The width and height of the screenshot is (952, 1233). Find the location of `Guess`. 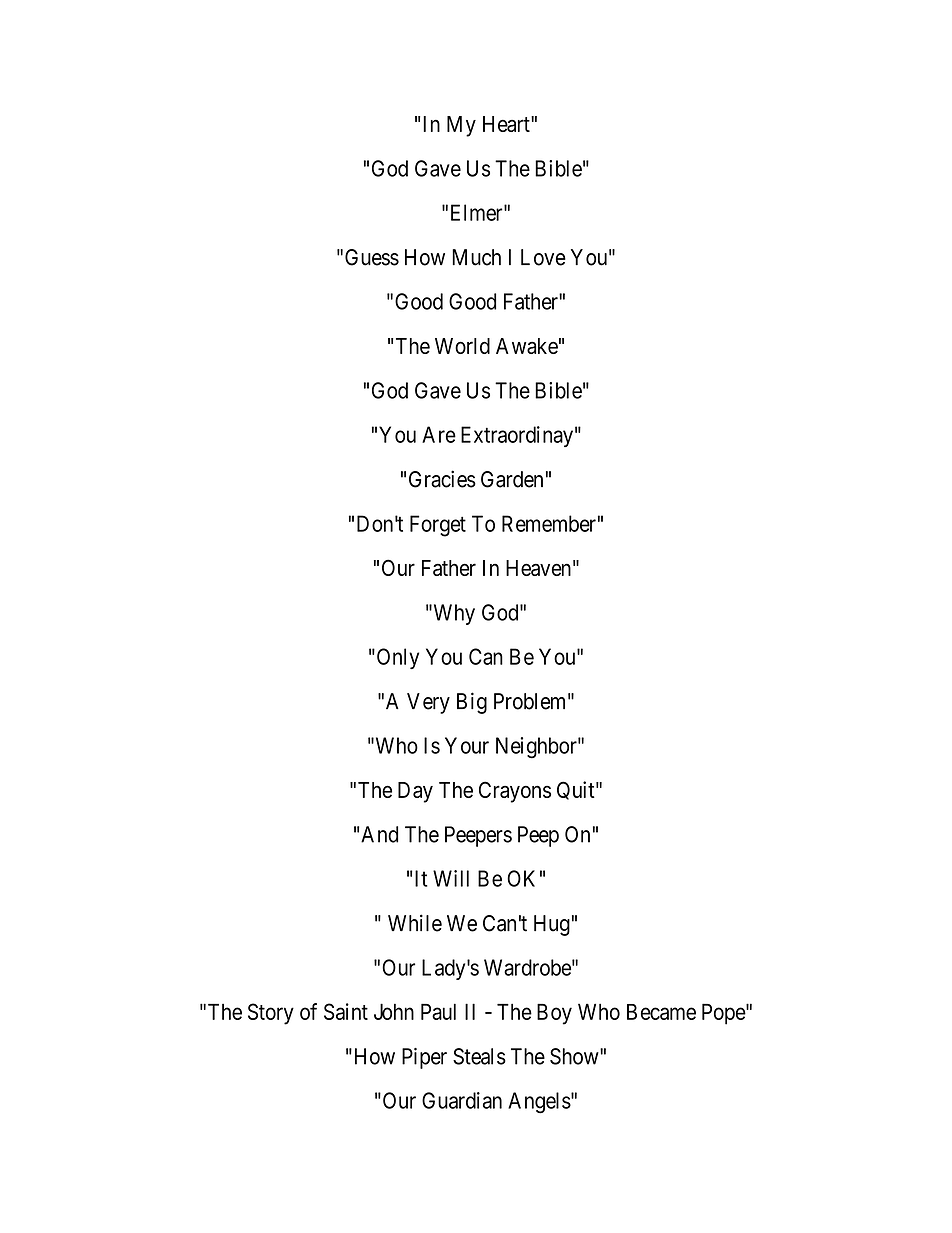

Guess is located at coordinates (372, 257).
